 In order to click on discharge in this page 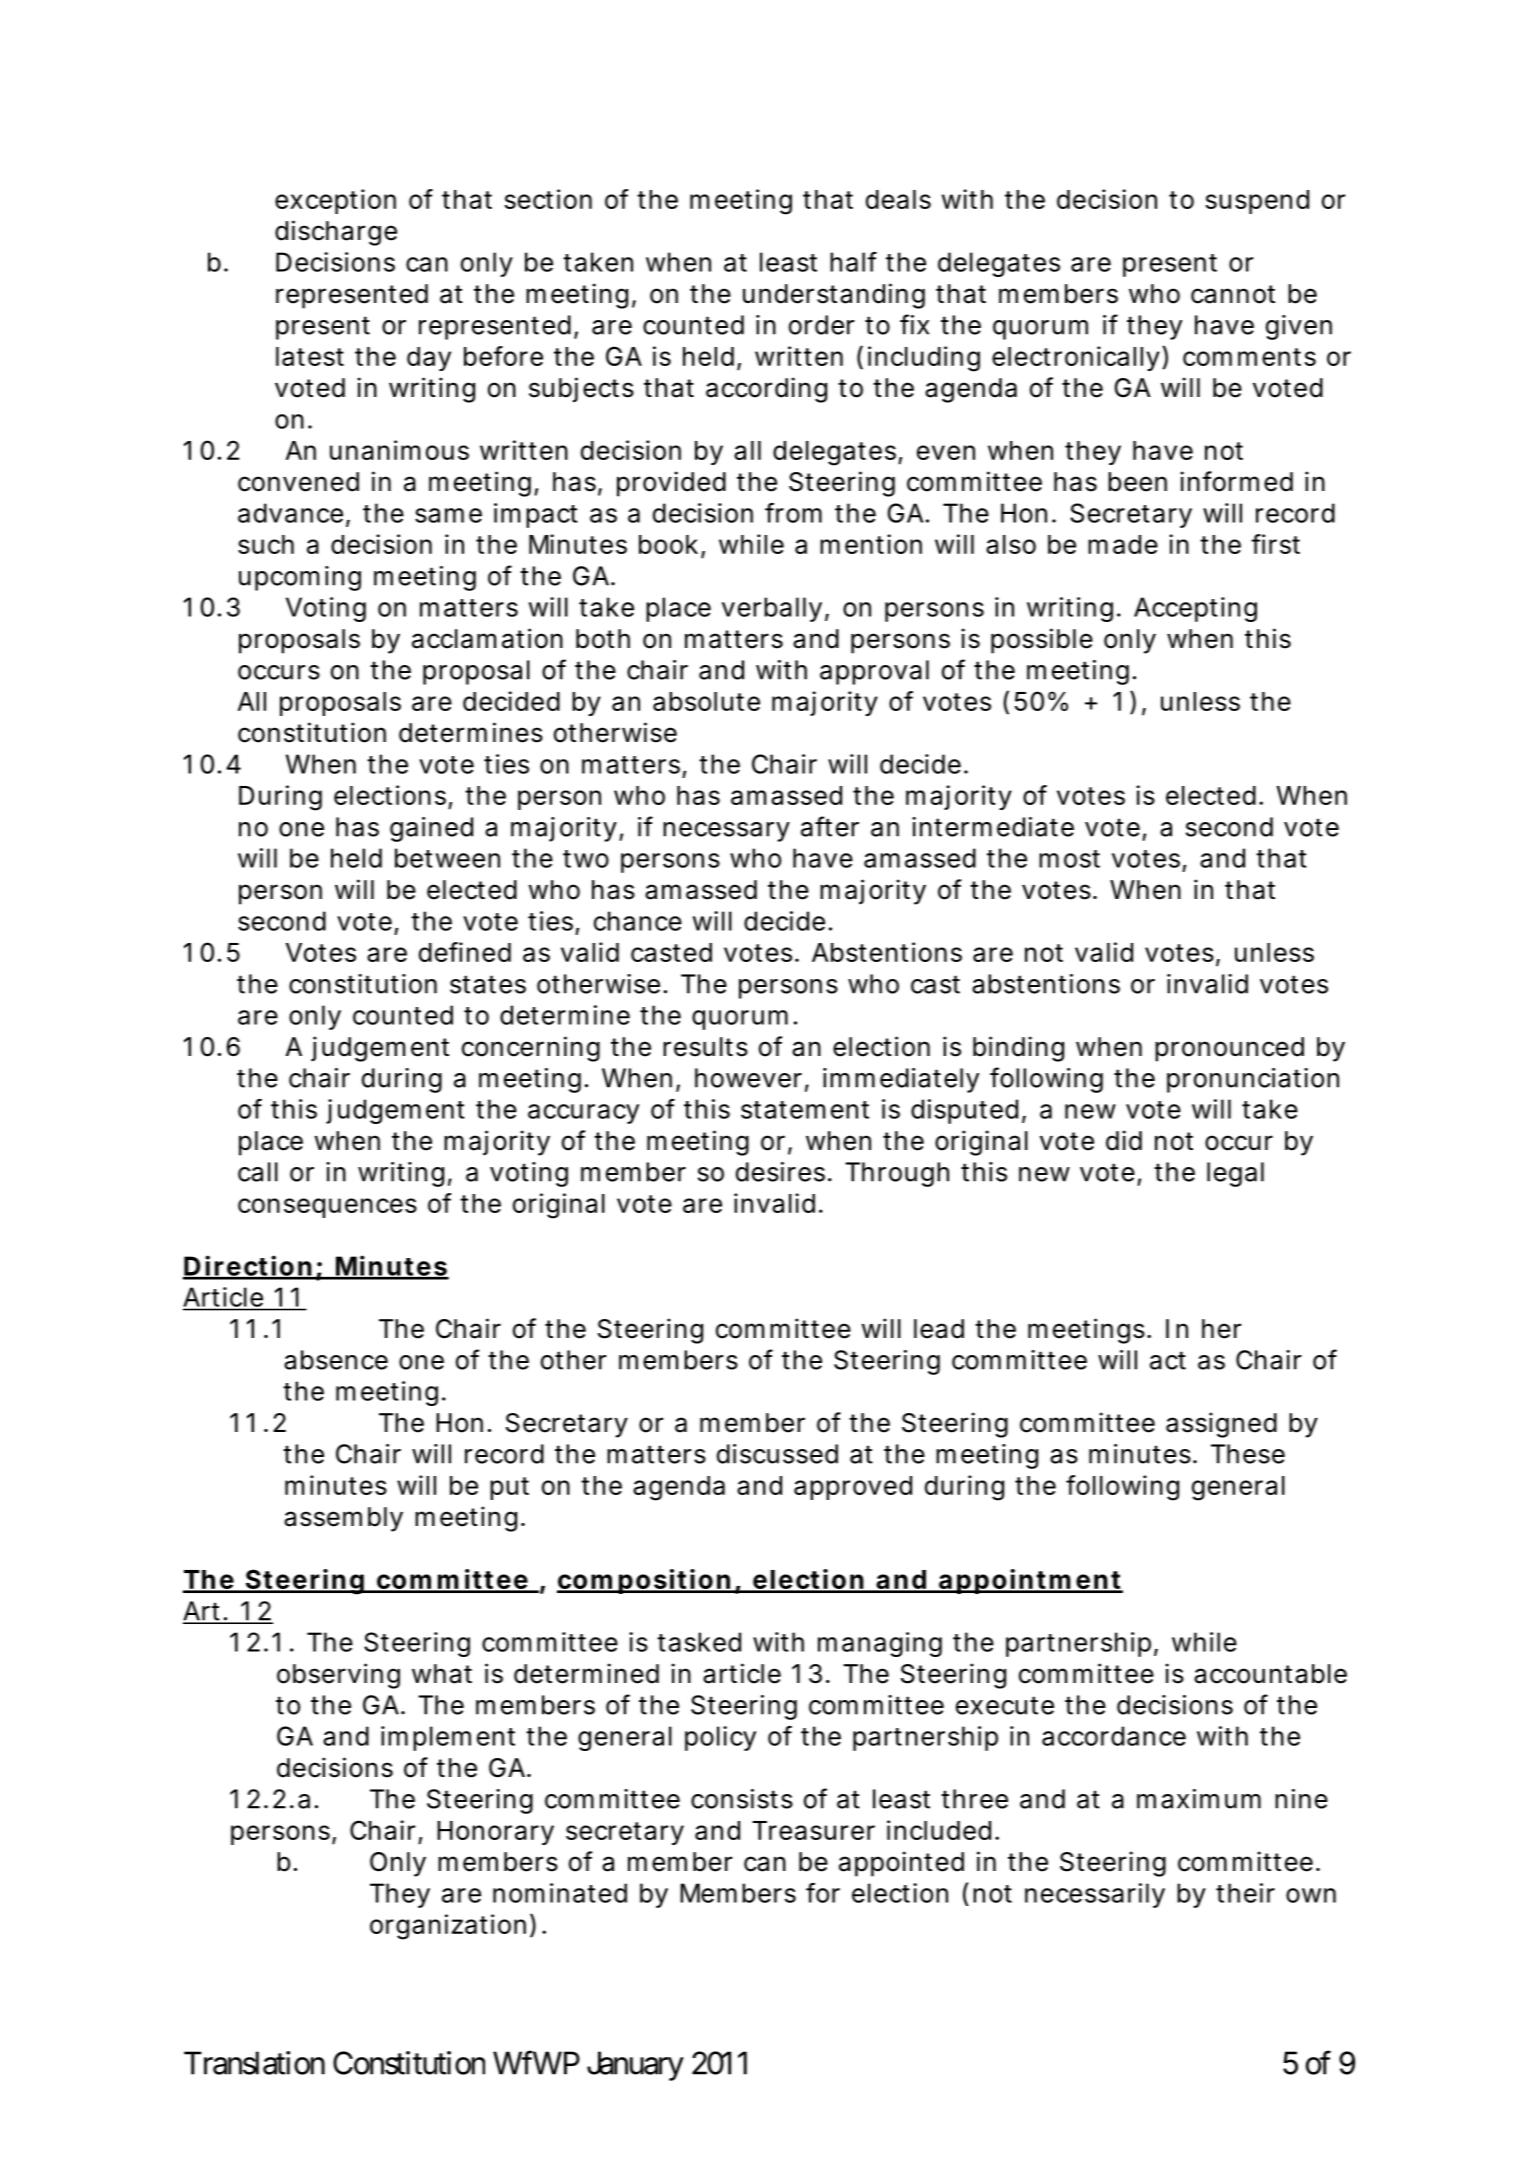, I will do `click(336, 233)`.
